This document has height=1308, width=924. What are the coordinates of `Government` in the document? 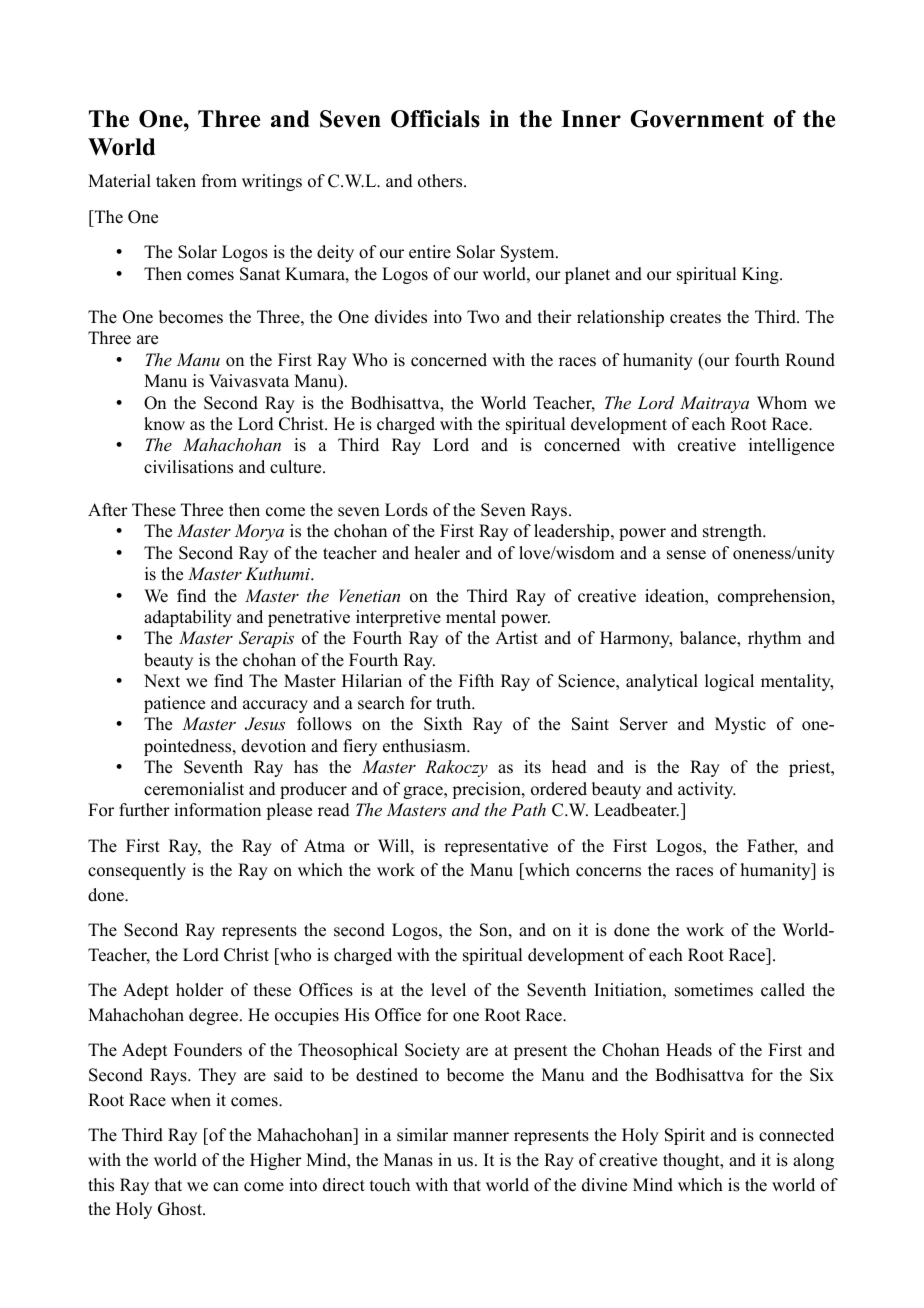 It's located at (697, 119).
